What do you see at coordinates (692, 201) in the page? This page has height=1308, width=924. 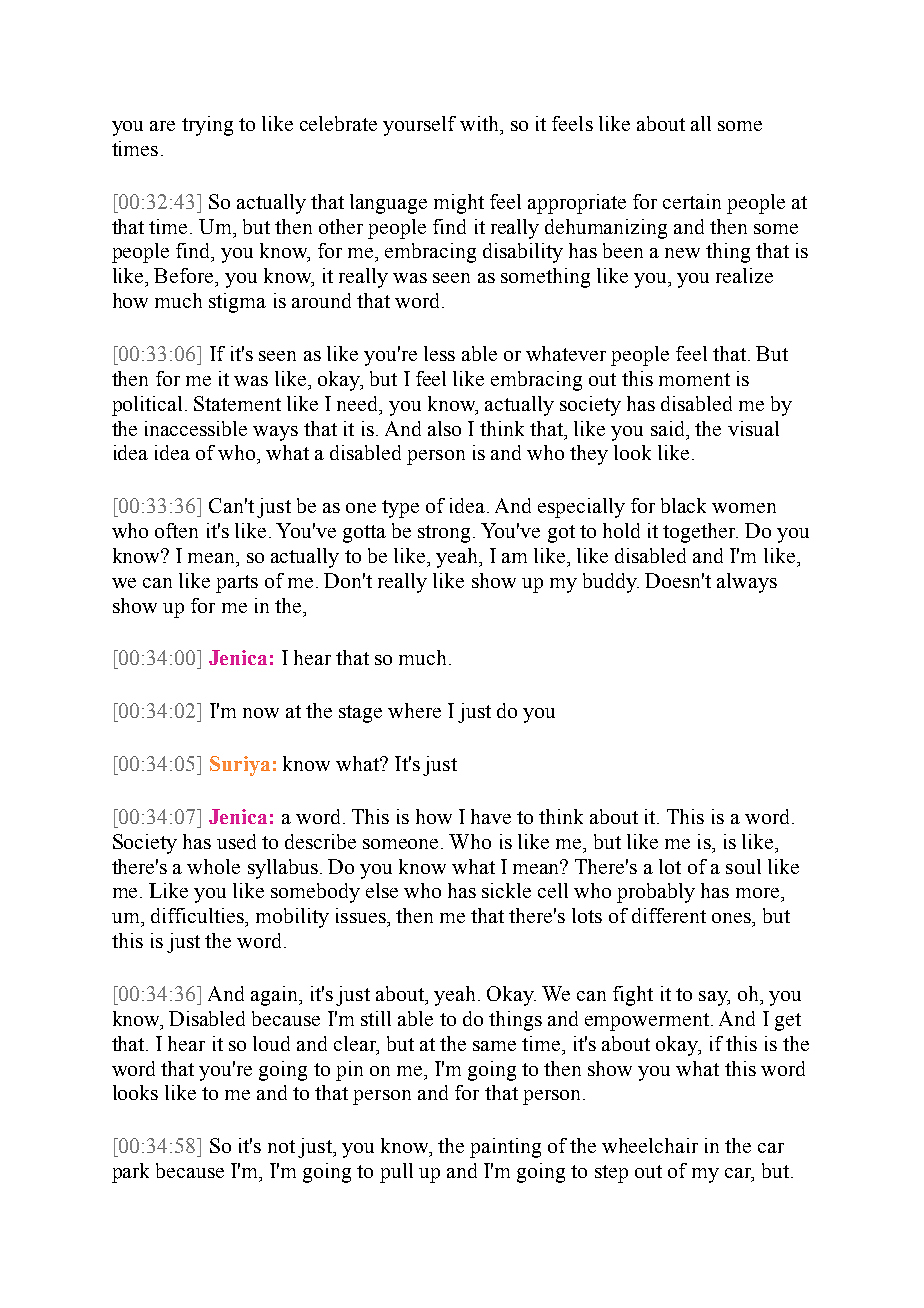 I see `certain` at bounding box center [692, 201].
